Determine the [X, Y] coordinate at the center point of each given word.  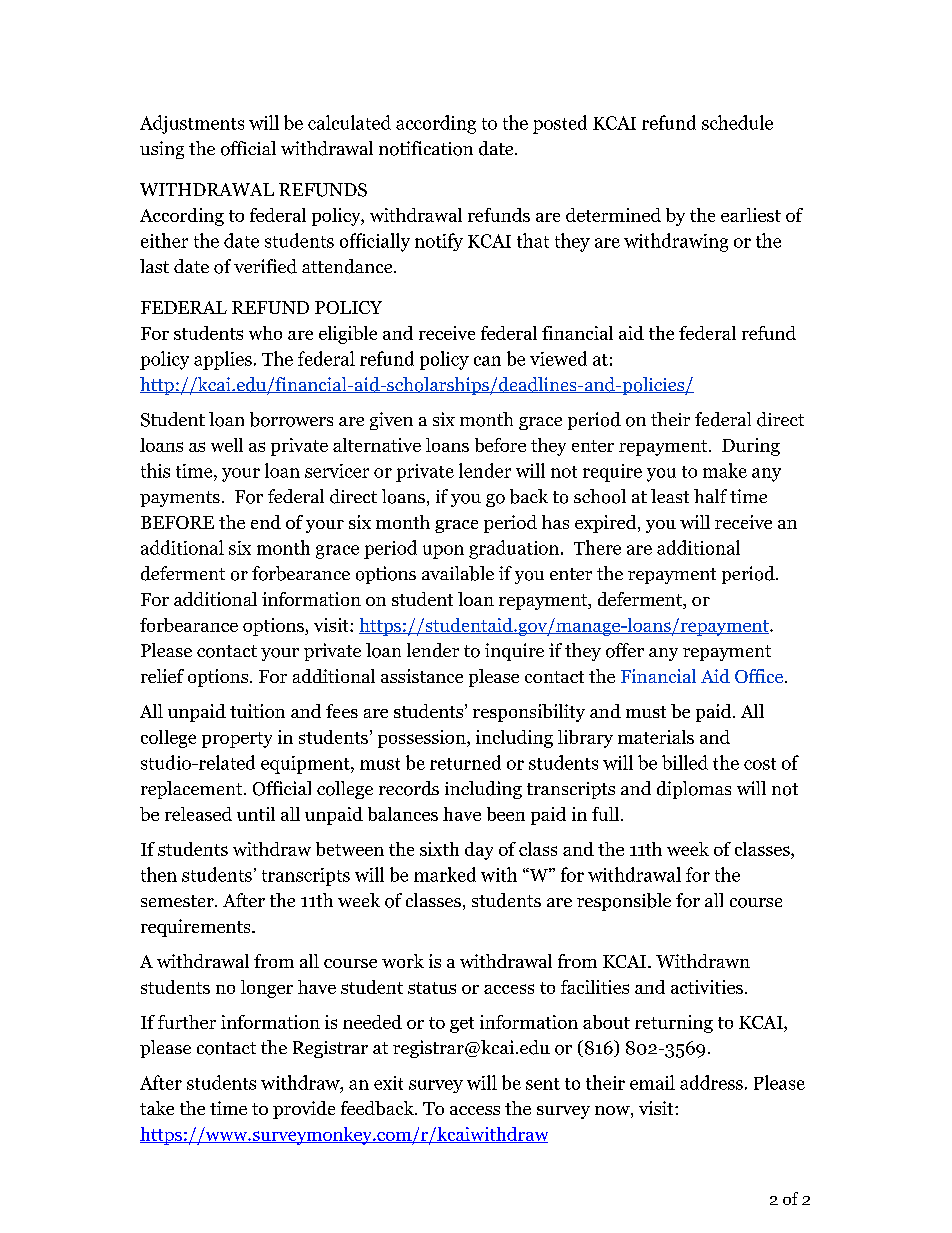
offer [625, 650]
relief [162, 676]
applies [223, 360]
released [198, 814]
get [462, 1025]
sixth [439, 849]
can [487, 361]
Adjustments [192, 124]
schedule [737, 122]
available [458, 573]
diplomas [694, 790]
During [751, 447]
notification [426, 148]
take [157, 1108]
